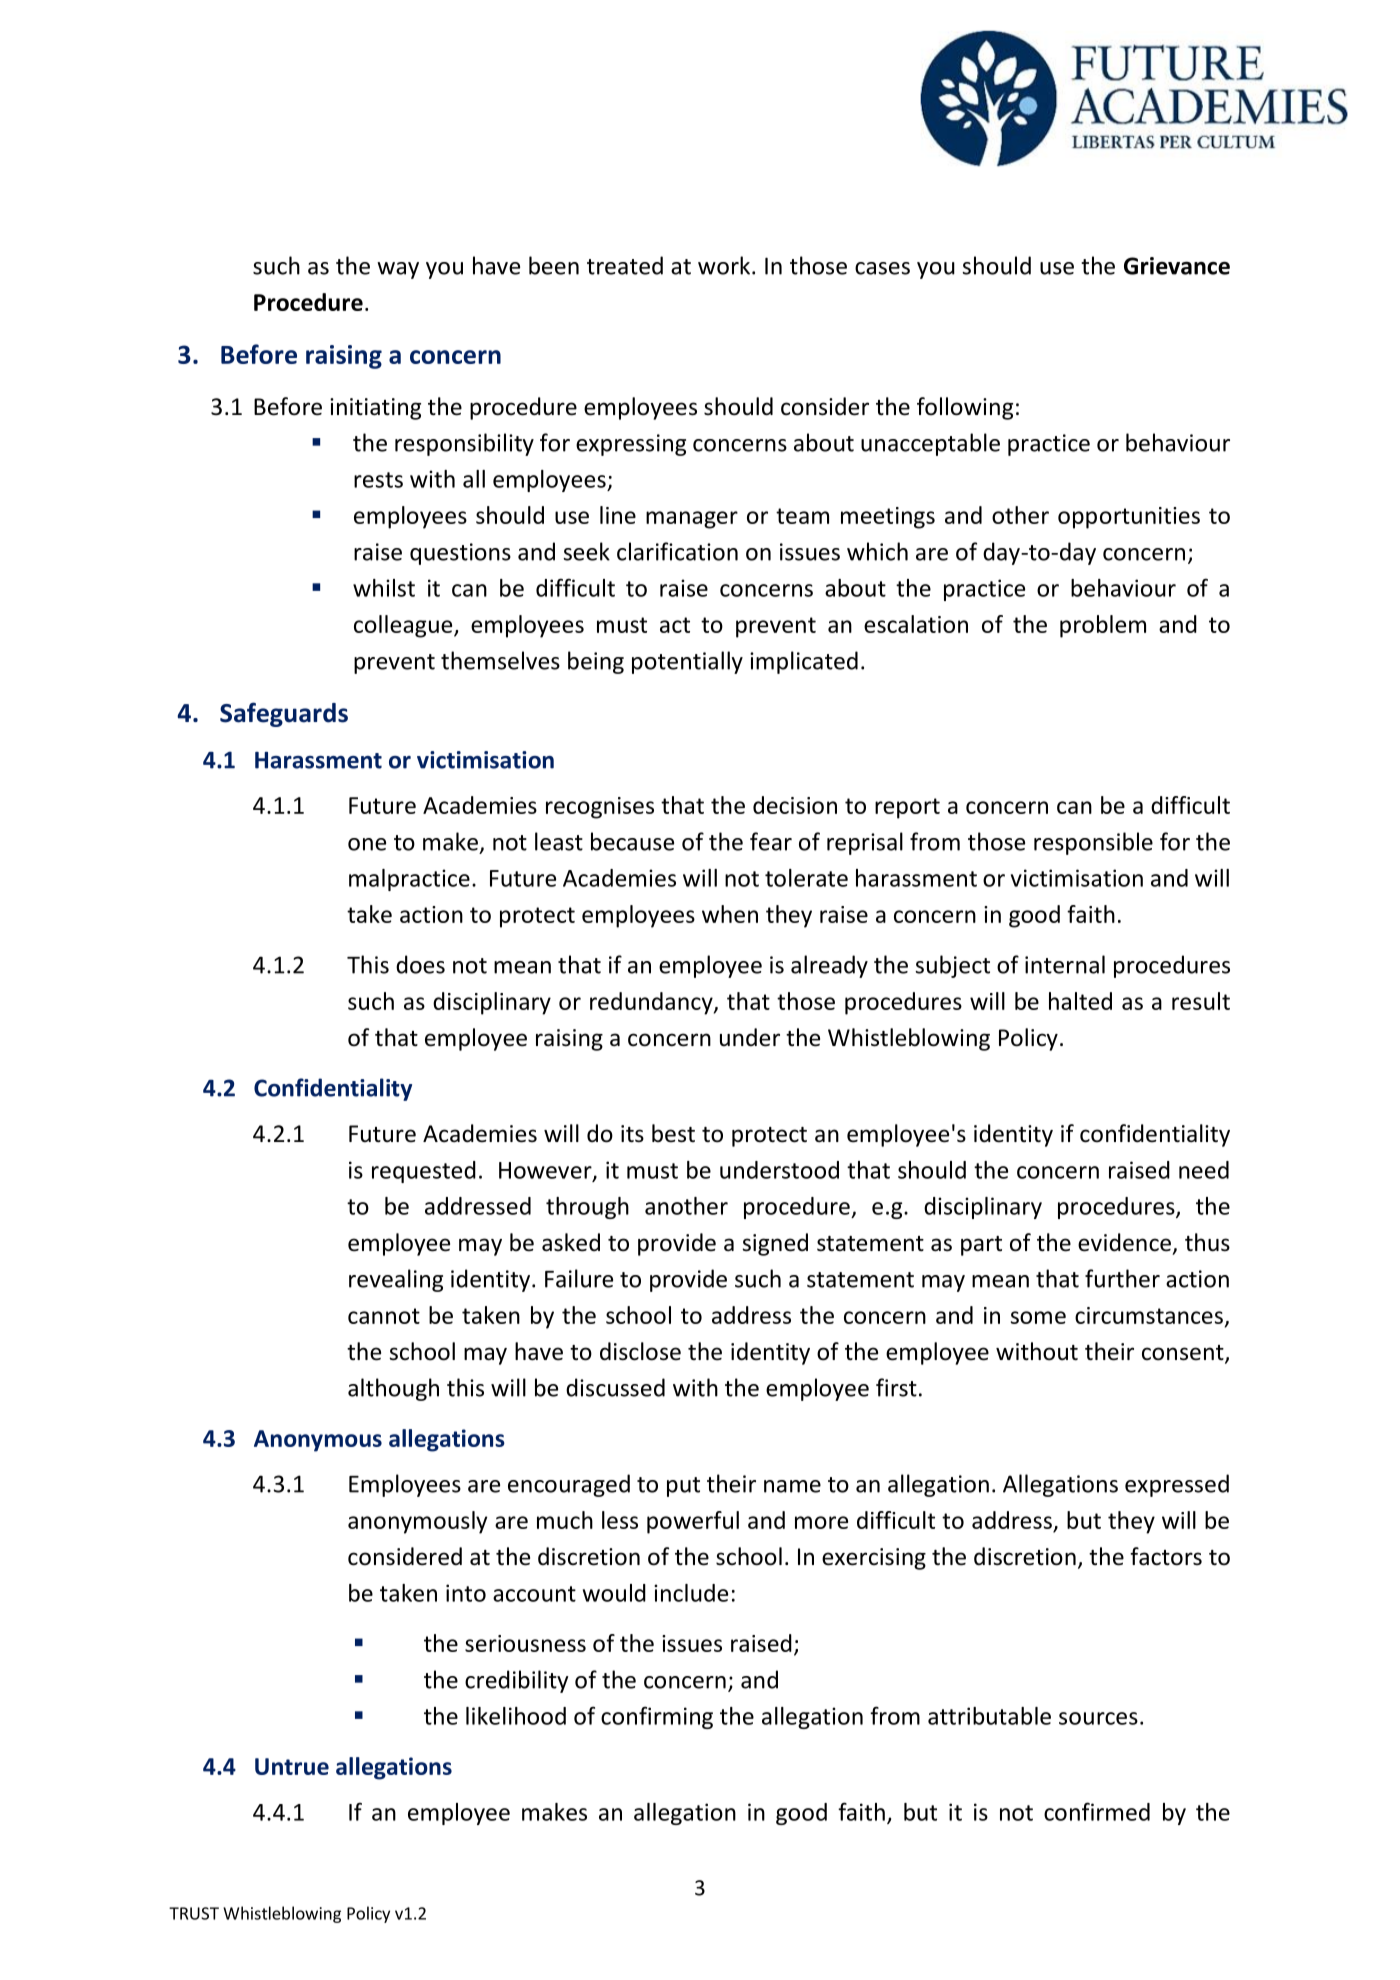 The image size is (1400, 1980). I want to click on Grievance, so click(1177, 266).
